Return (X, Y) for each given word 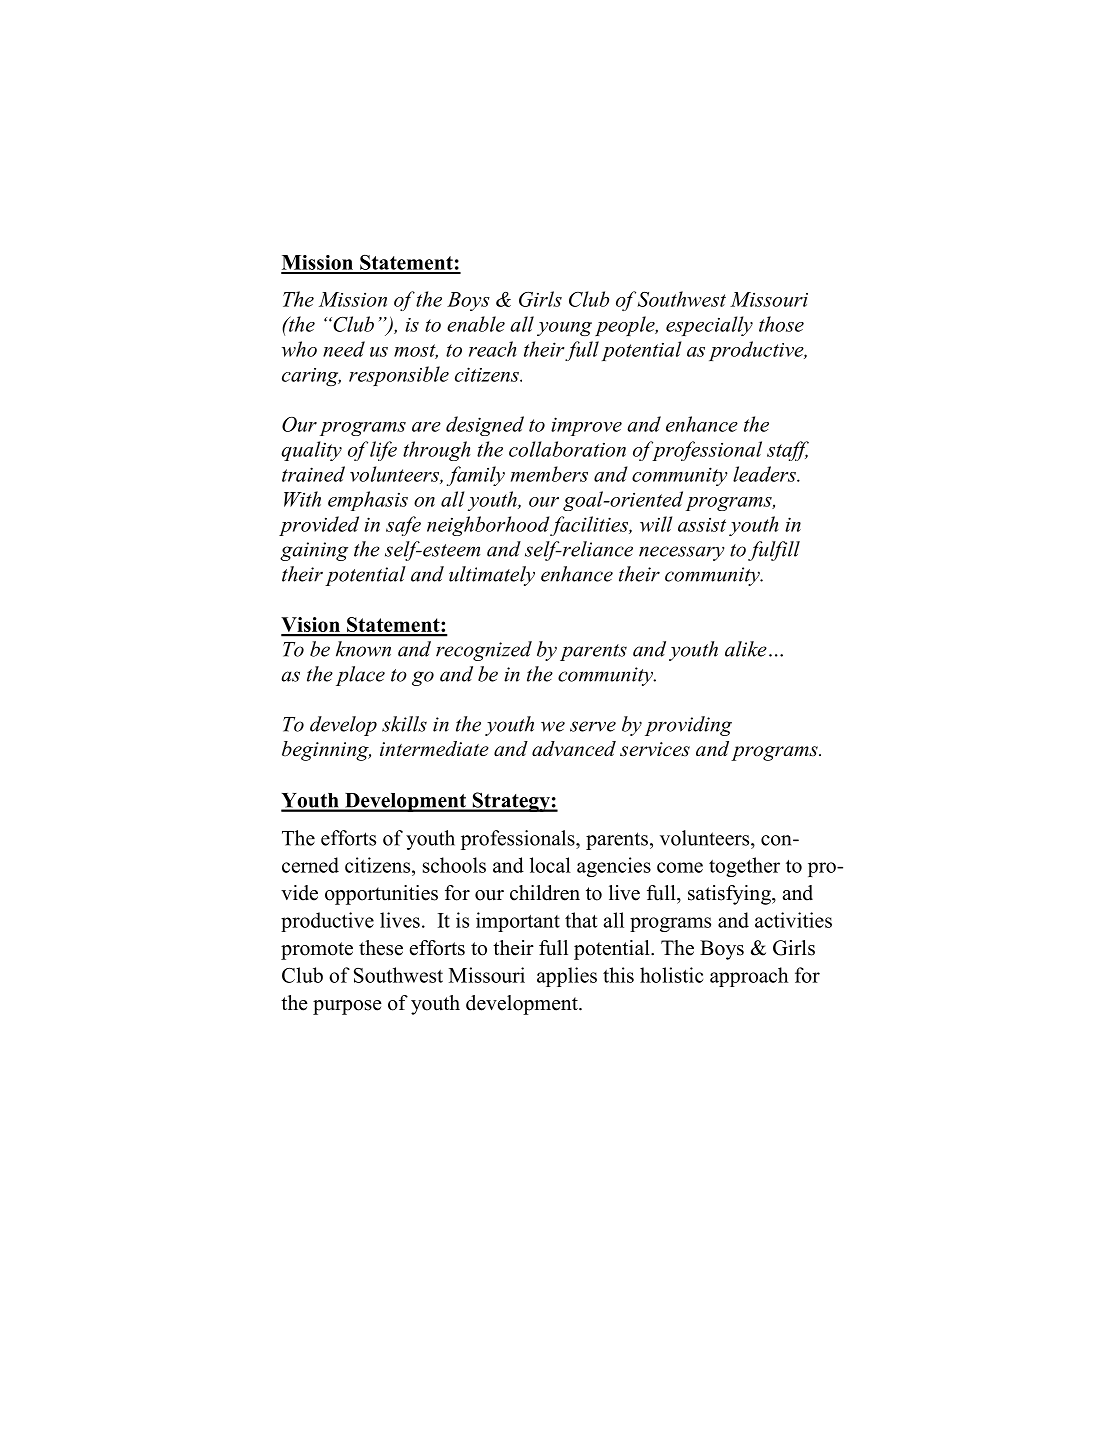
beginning (326, 751)
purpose (347, 1007)
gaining (314, 551)
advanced (574, 749)
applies (567, 977)
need (344, 349)
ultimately (492, 576)
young (564, 329)
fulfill (774, 551)
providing (688, 726)
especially (709, 326)
